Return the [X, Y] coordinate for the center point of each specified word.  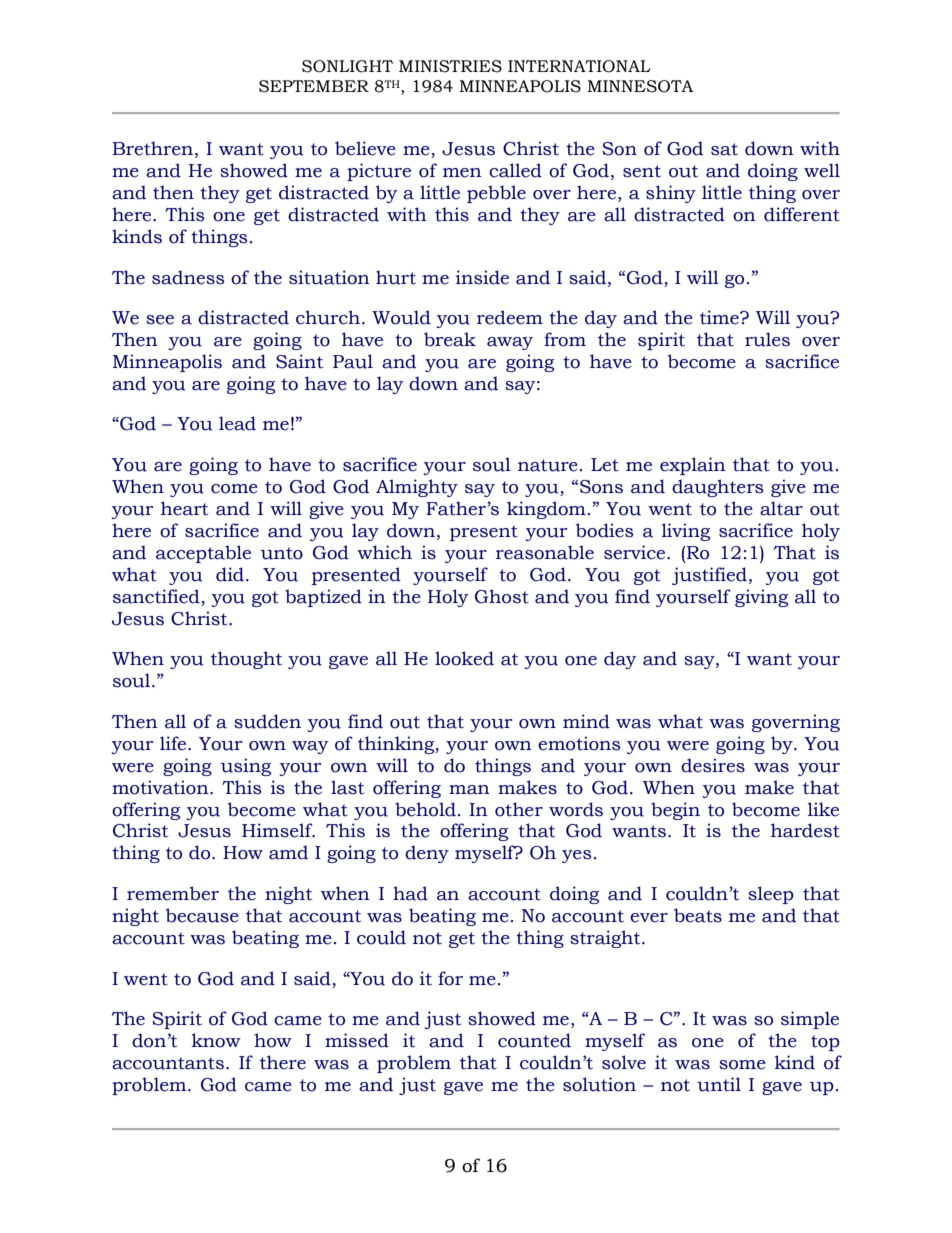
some [742, 1065]
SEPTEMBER [314, 86]
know [216, 1040]
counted [534, 1040]
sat [724, 149]
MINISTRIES [450, 66]
